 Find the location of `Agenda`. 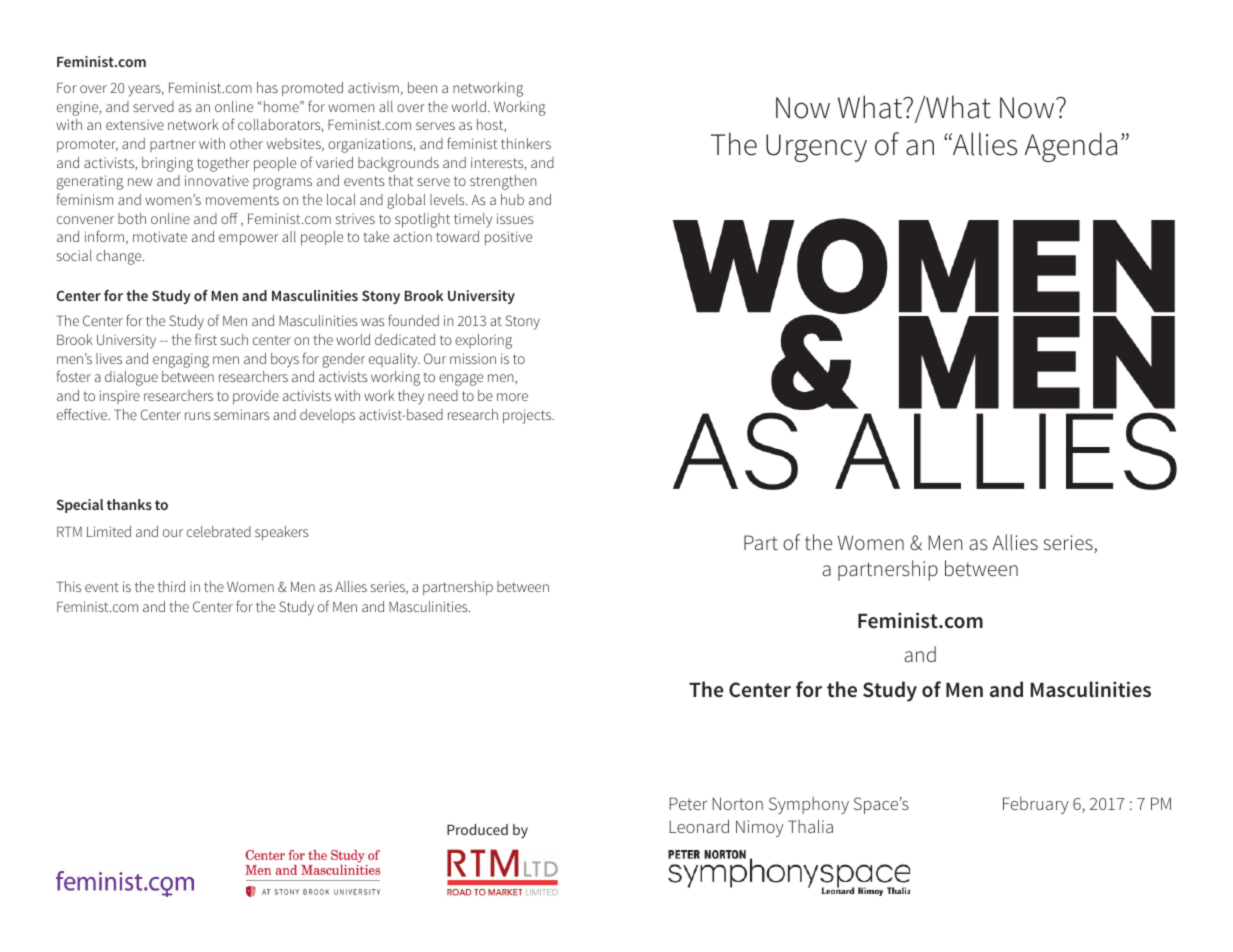

Agenda is located at coordinates (1071, 147).
